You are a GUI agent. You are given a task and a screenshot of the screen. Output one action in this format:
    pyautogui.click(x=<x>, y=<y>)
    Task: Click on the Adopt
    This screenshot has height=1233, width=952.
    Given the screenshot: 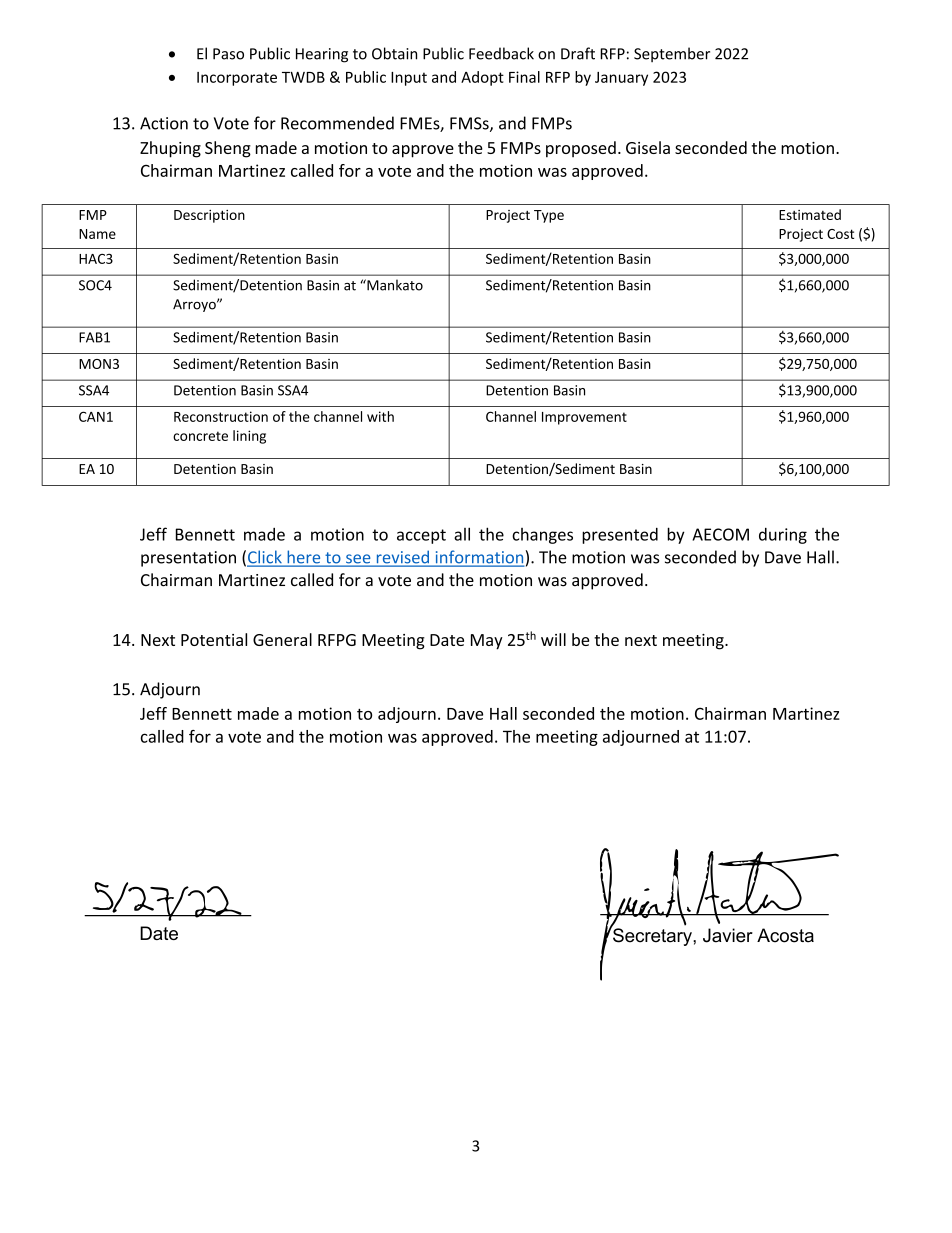 What is the action you would take?
    pyautogui.click(x=482, y=78)
